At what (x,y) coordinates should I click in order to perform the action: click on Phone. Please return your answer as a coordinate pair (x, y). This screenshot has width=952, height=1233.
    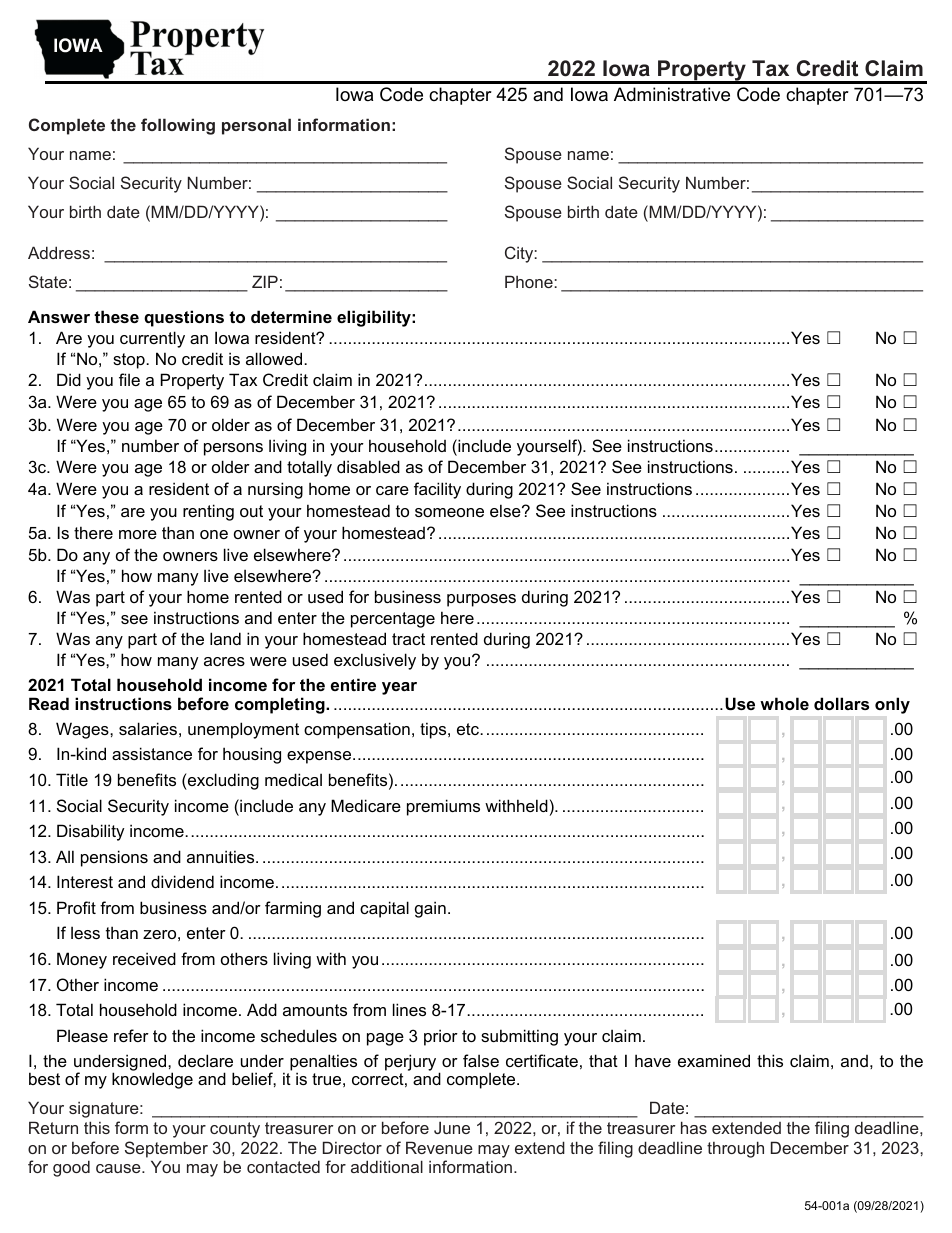
    Looking at the image, I should click on (530, 281).
